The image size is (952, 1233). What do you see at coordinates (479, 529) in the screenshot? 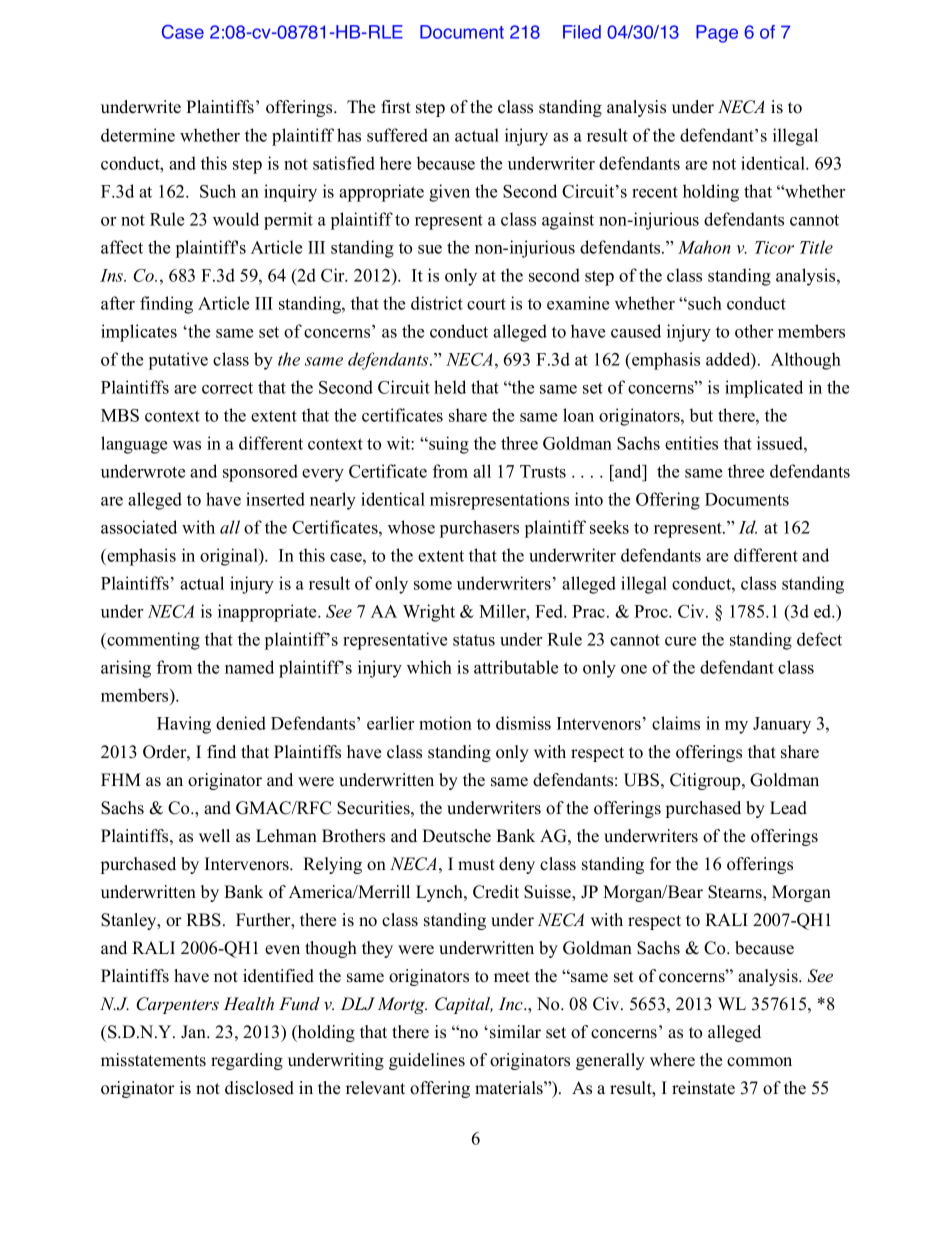
I see `purchasers` at bounding box center [479, 529].
